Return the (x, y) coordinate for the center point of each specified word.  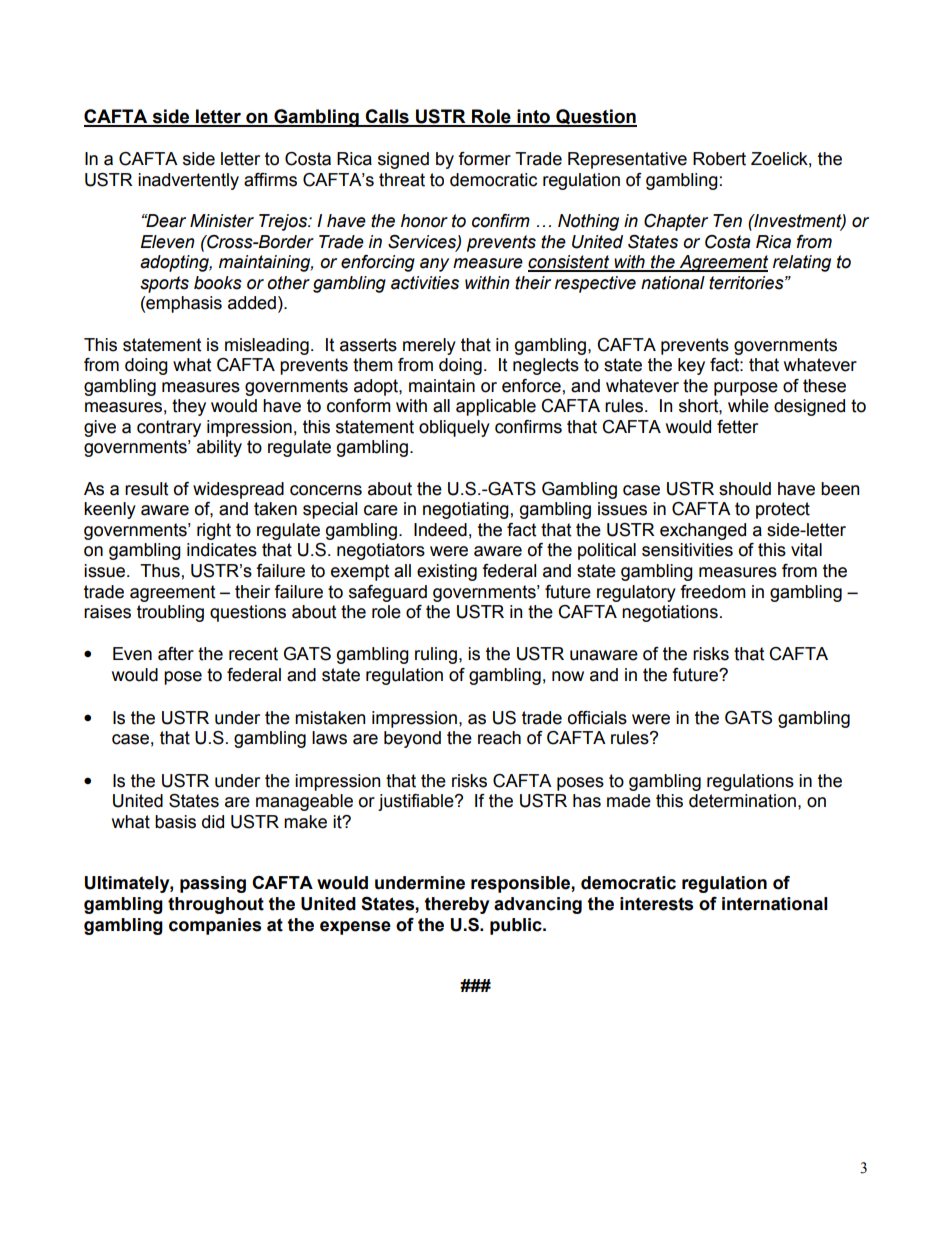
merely (429, 346)
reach (499, 738)
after (176, 654)
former (484, 159)
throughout (216, 905)
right (214, 531)
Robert (719, 159)
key (691, 366)
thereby (457, 905)
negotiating (466, 510)
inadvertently (188, 181)
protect (783, 510)
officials (597, 718)
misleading (267, 346)
